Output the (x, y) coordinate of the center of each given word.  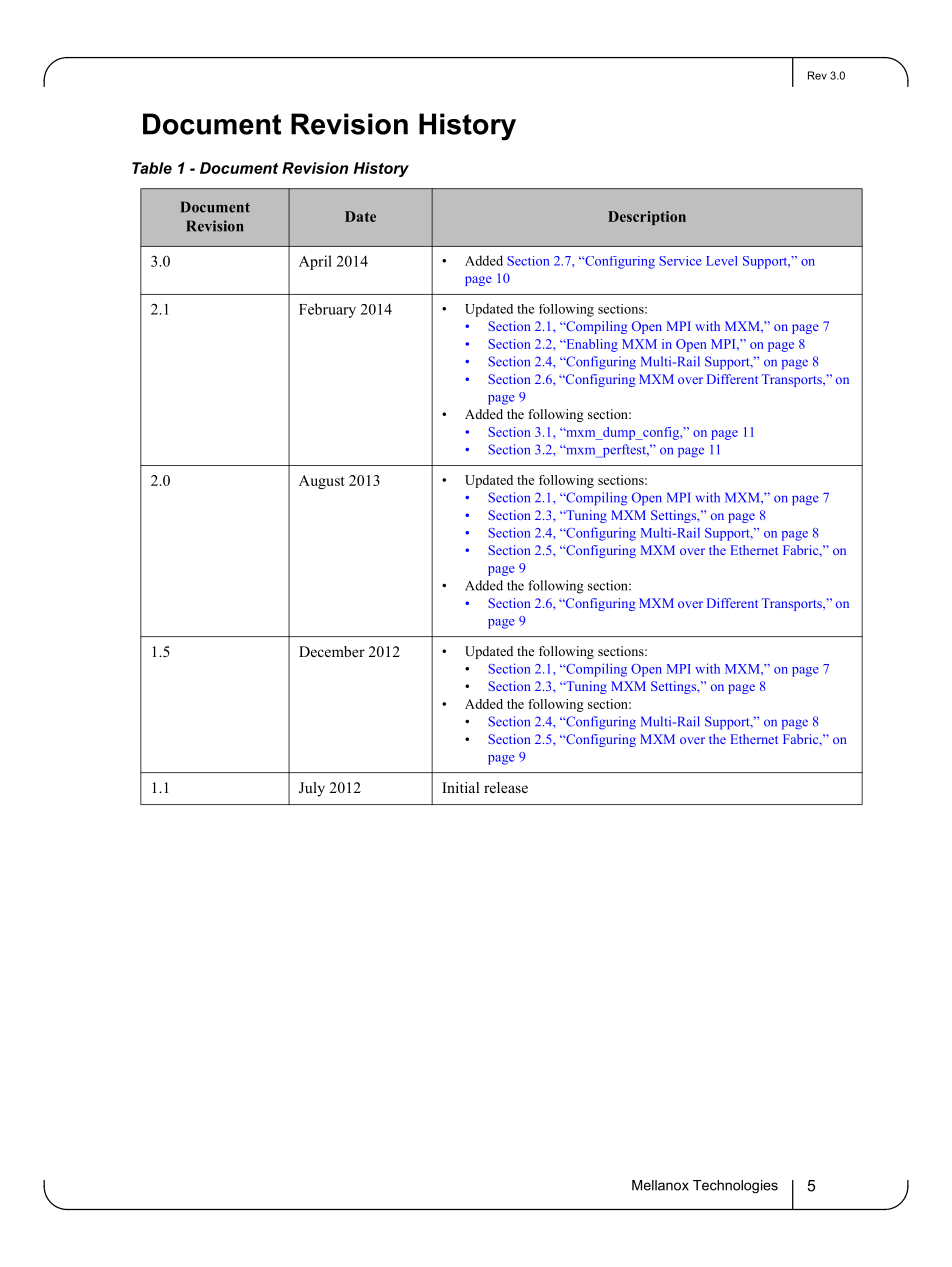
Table (152, 168)
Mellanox (660, 1185)
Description (647, 218)
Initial (460, 787)
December (332, 651)
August (322, 482)
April (315, 262)
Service (680, 261)
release (506, 787)
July (312, 789)
